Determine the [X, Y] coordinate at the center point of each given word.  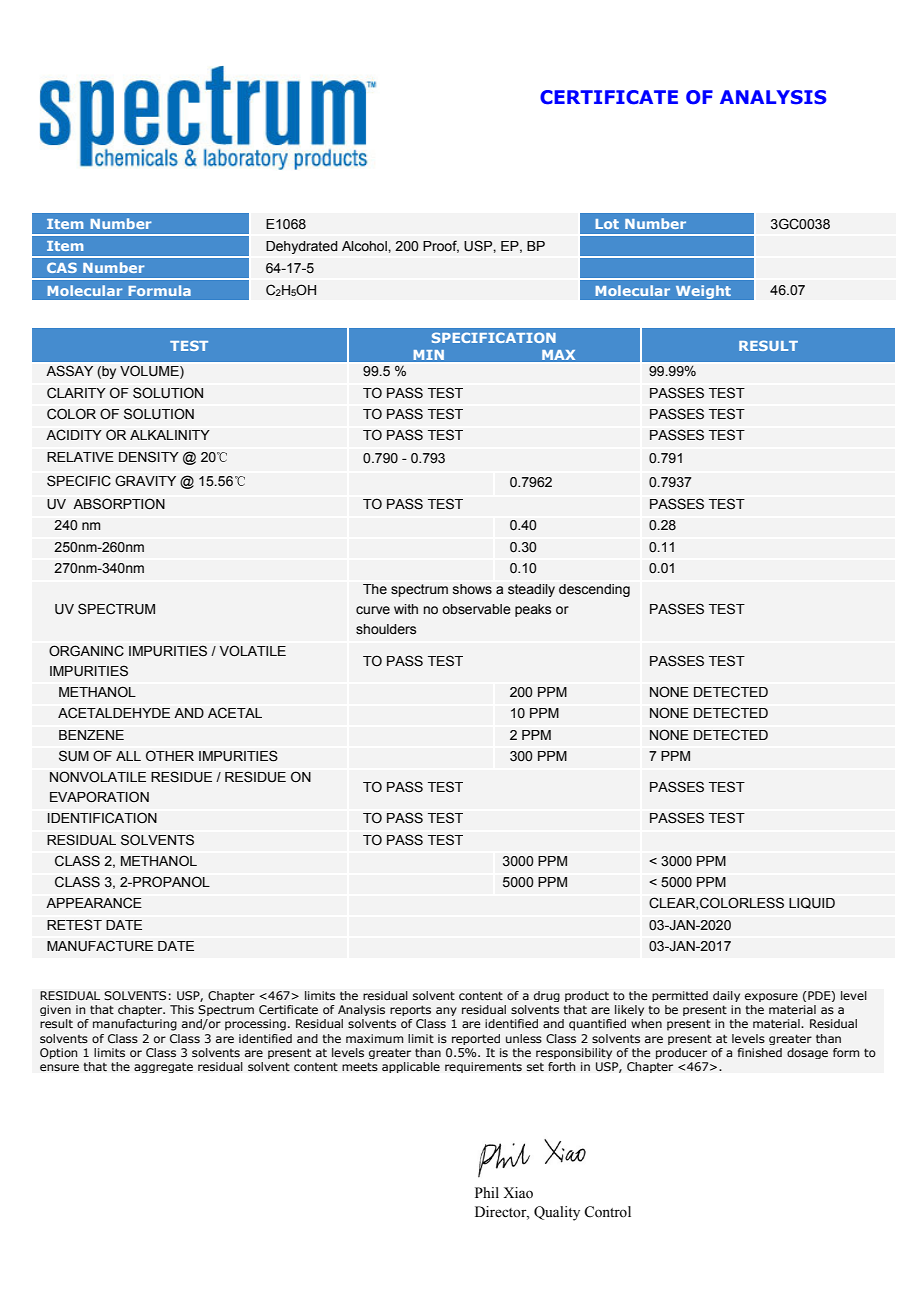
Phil [487, 1192]
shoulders [386, 629]
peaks [533, 610]
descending [594, 590]
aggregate [163, 1067]
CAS [62, 267]
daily [726, 996]
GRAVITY [145, 480]
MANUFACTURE [100, 946]
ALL [128, 756]
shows [472, 589]
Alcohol [365, 246]
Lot [607, 224]
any [446, 1011]
